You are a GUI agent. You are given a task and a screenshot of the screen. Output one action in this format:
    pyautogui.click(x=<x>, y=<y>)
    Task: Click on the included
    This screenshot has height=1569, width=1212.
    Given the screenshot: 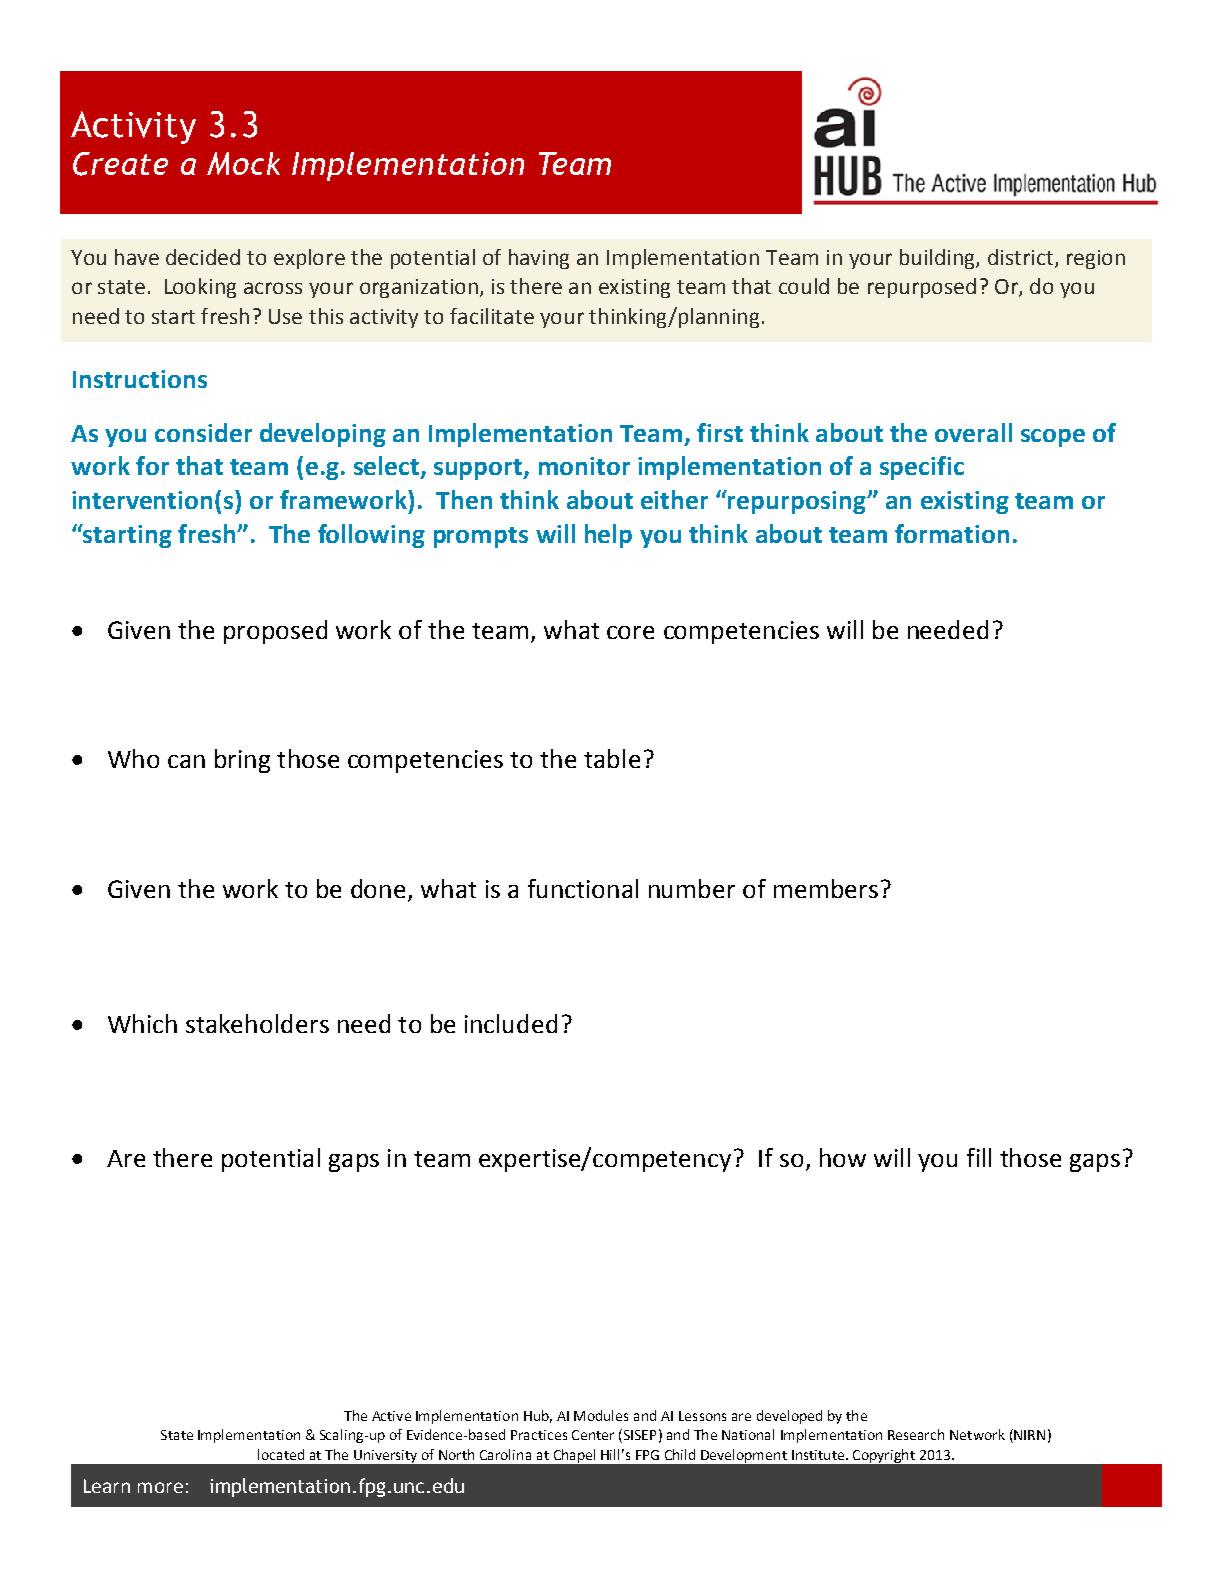 What is the action you would take?
    pyautogui.click(x=511, y=1023)
